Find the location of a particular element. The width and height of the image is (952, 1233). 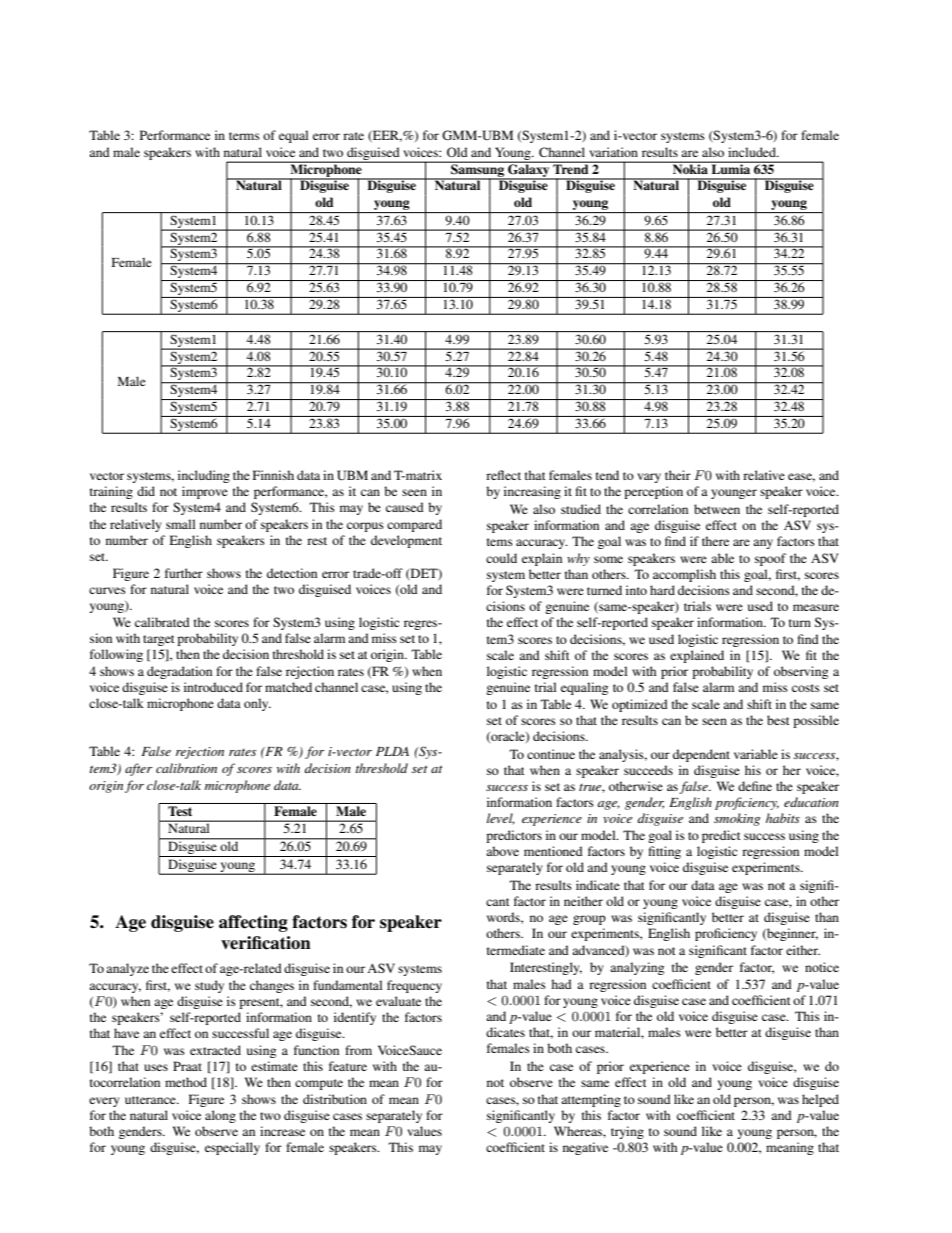

along is located at coordinates (220, 1116).
